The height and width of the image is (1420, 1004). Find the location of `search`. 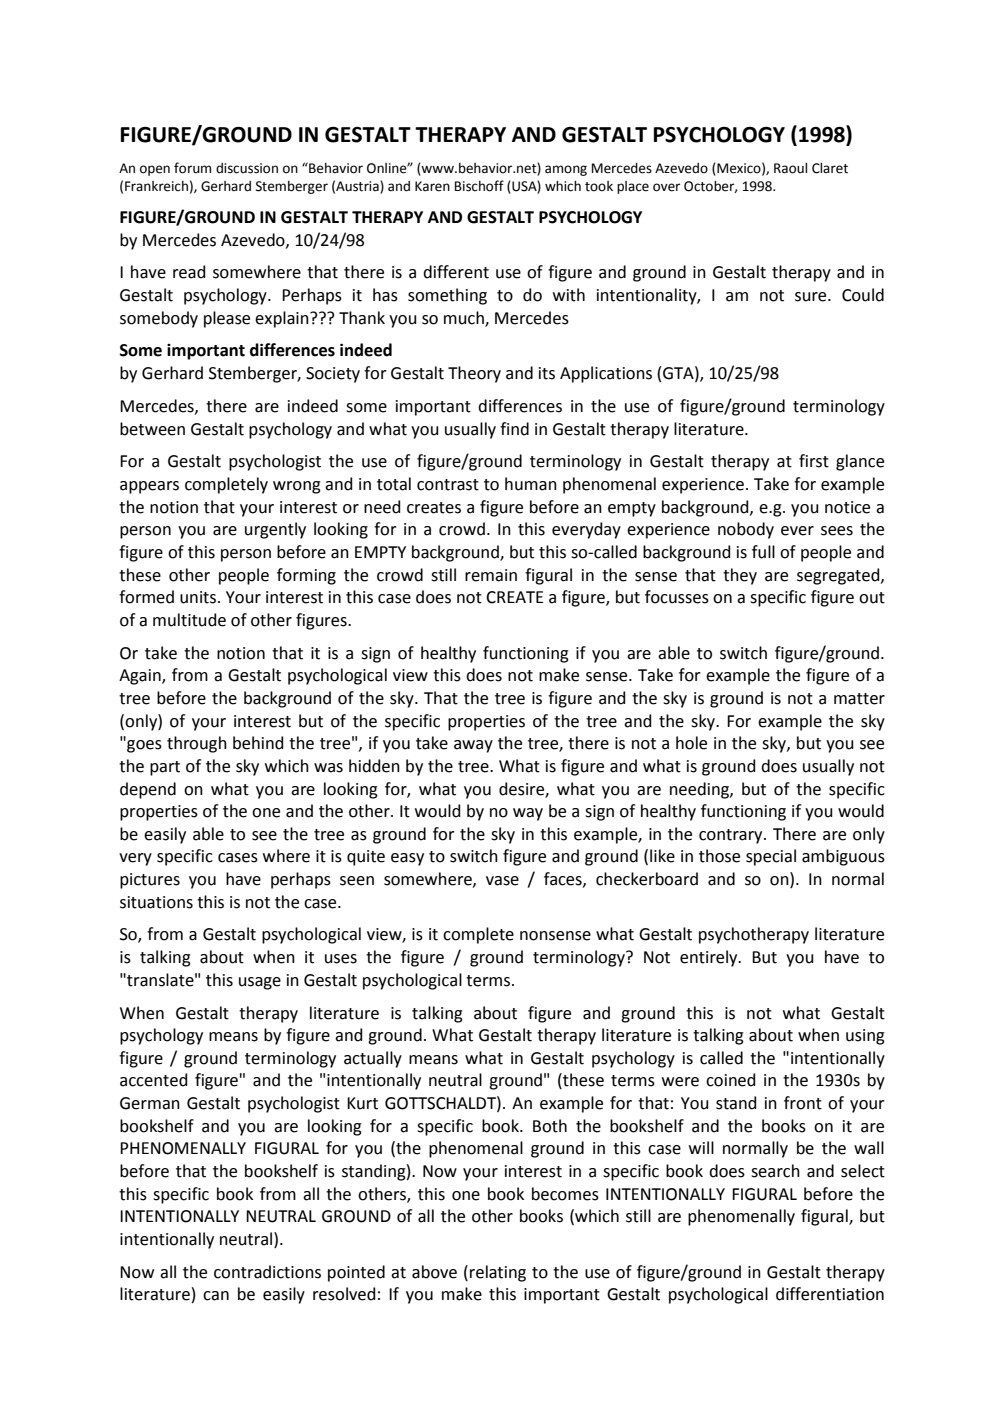

search is located at coordinates (775, 1171).
